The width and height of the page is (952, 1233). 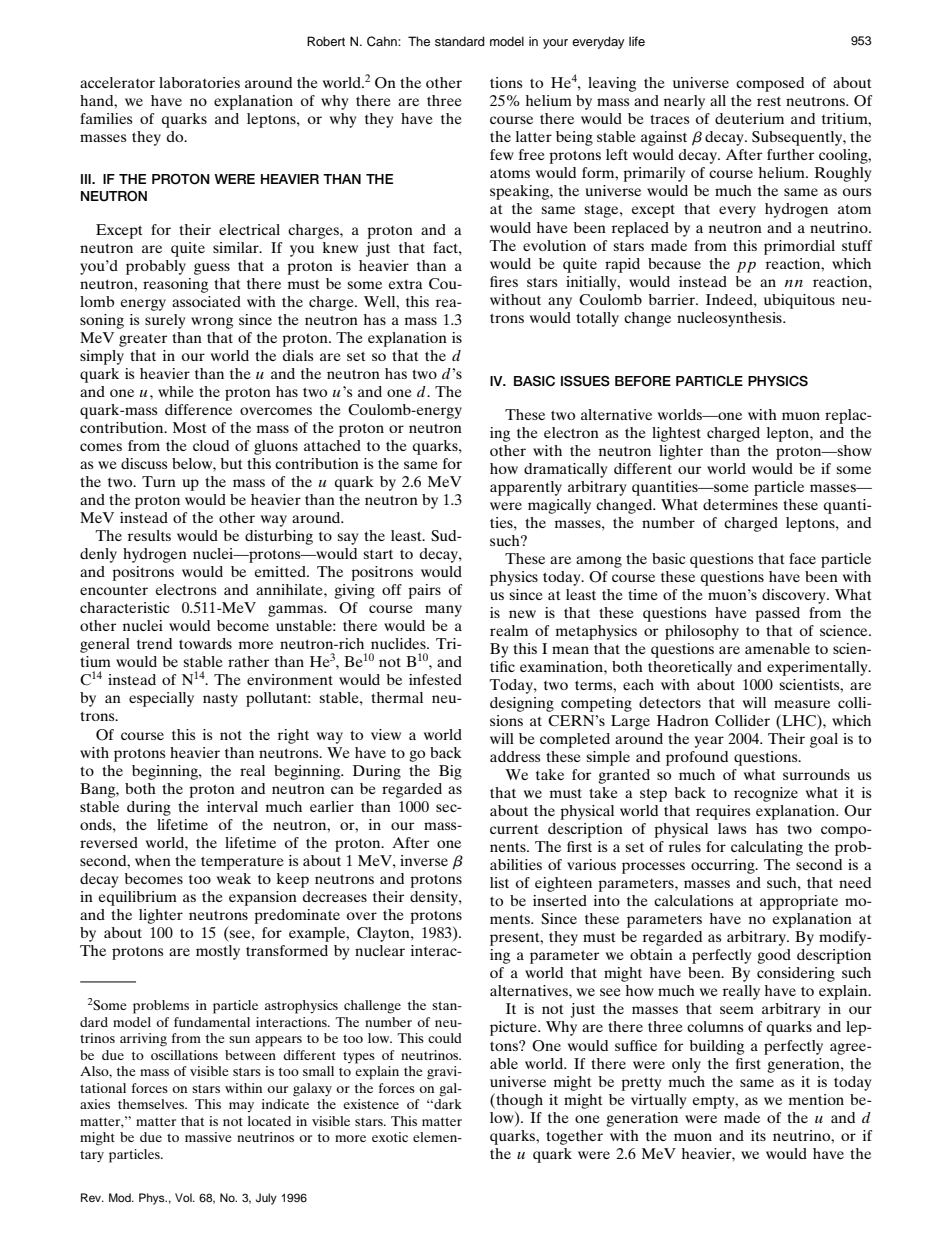 I want to click on may, so click(x=241, y=1107).
